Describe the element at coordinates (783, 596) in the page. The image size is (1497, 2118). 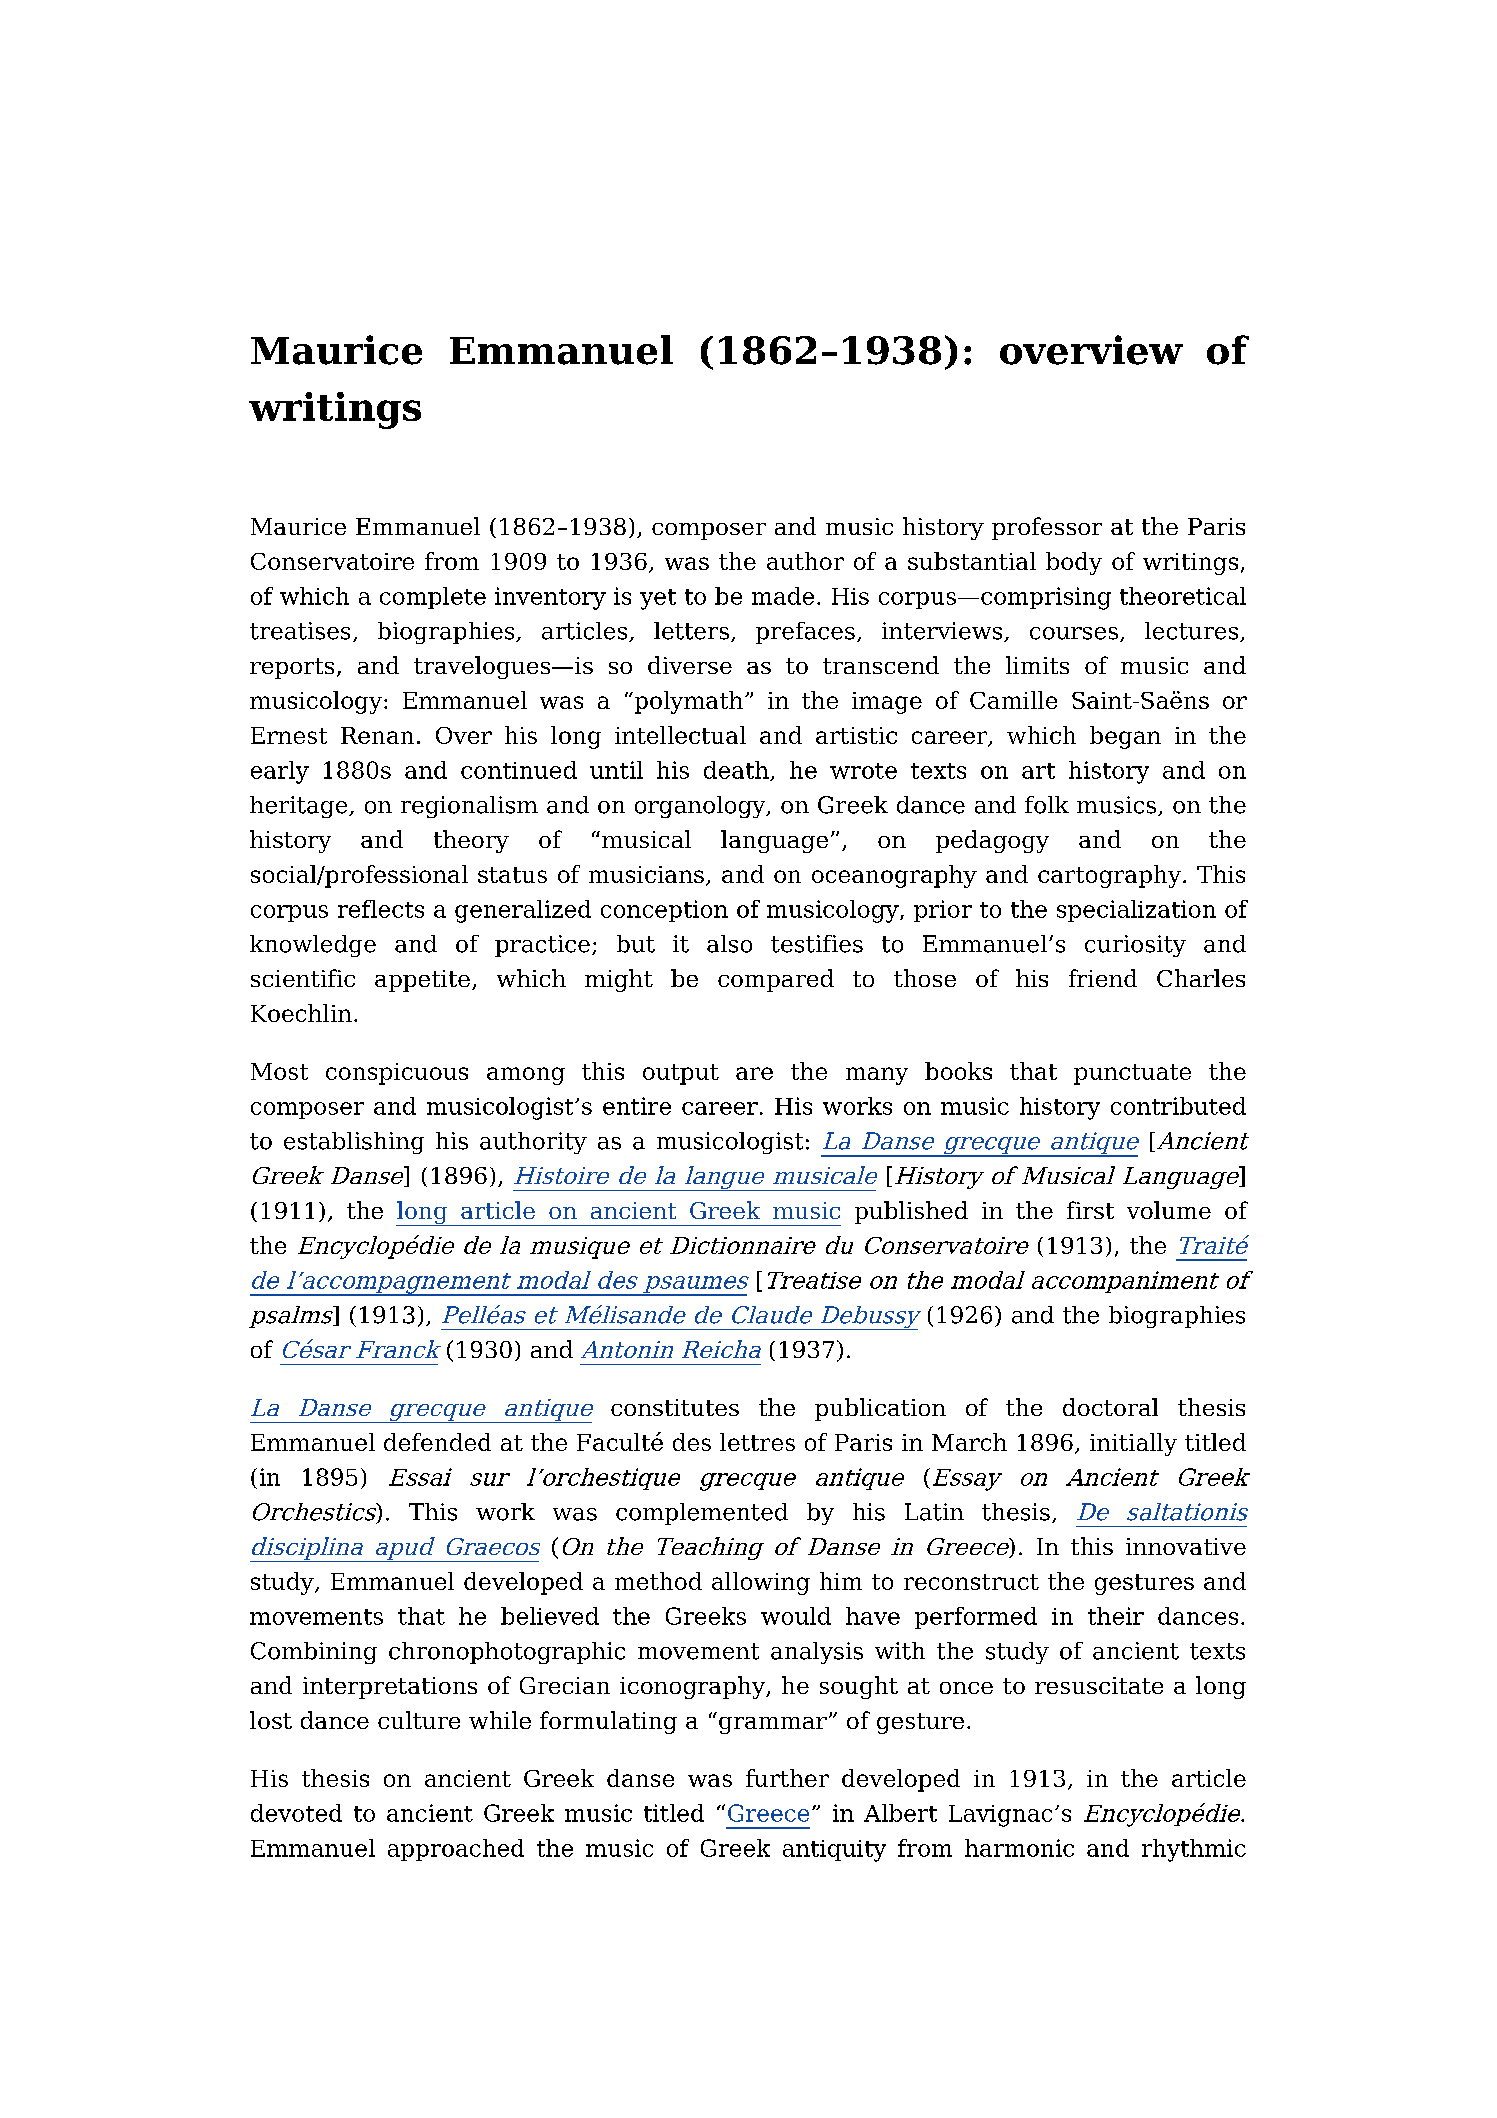
I see `made` at that location.
